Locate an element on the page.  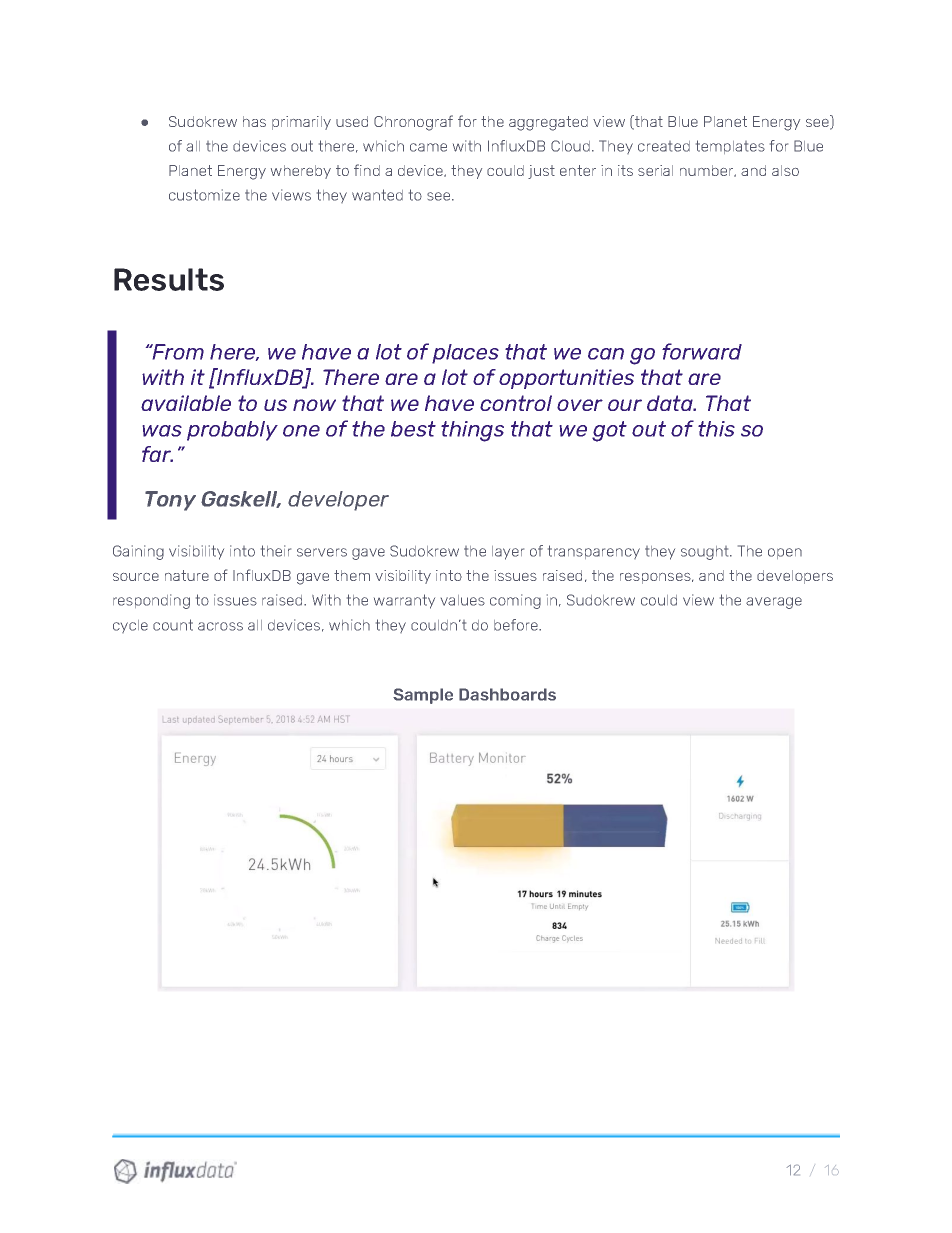
places is located at coordinates (465, 354).
